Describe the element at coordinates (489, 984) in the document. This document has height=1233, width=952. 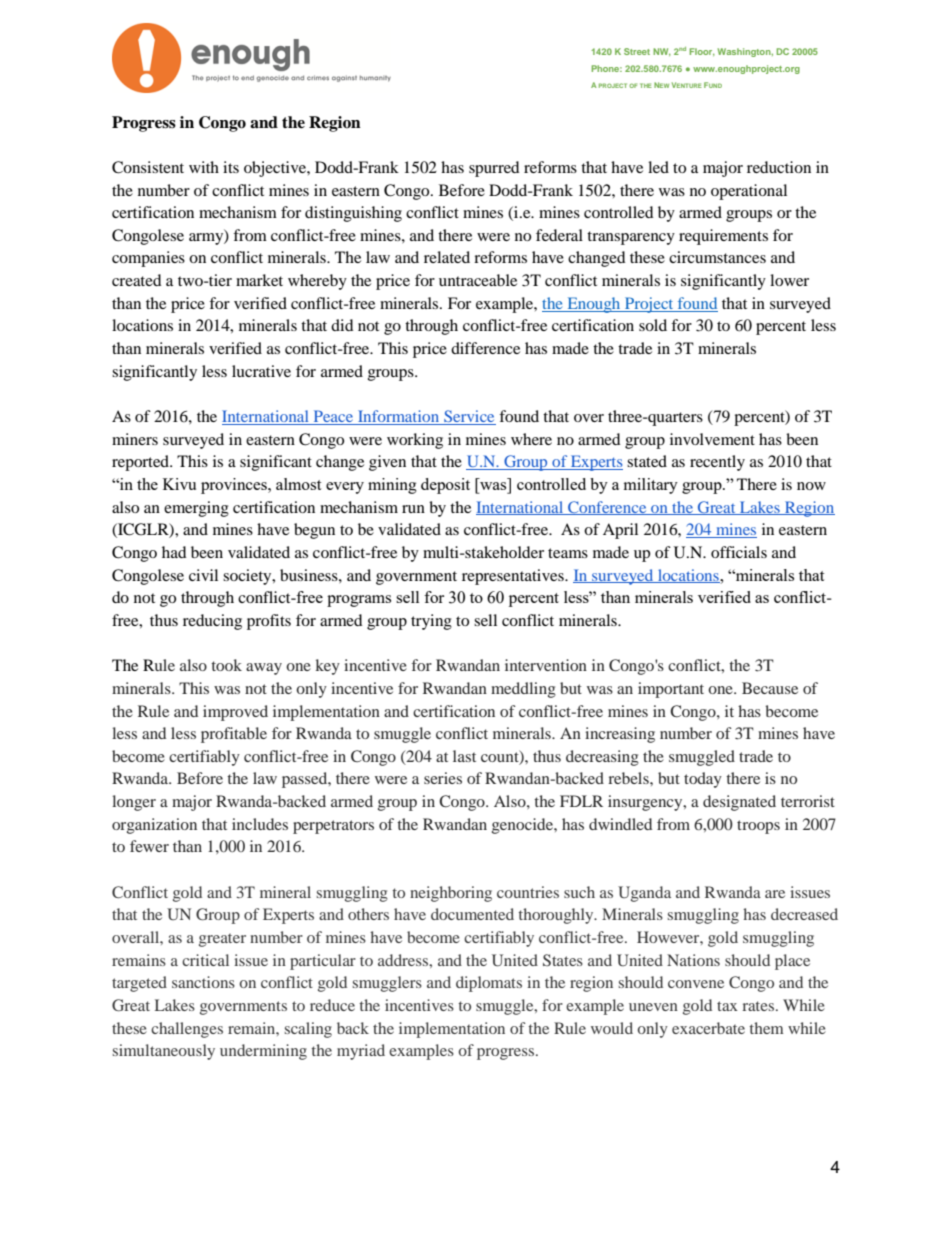
I see `diplomats` at that location.
